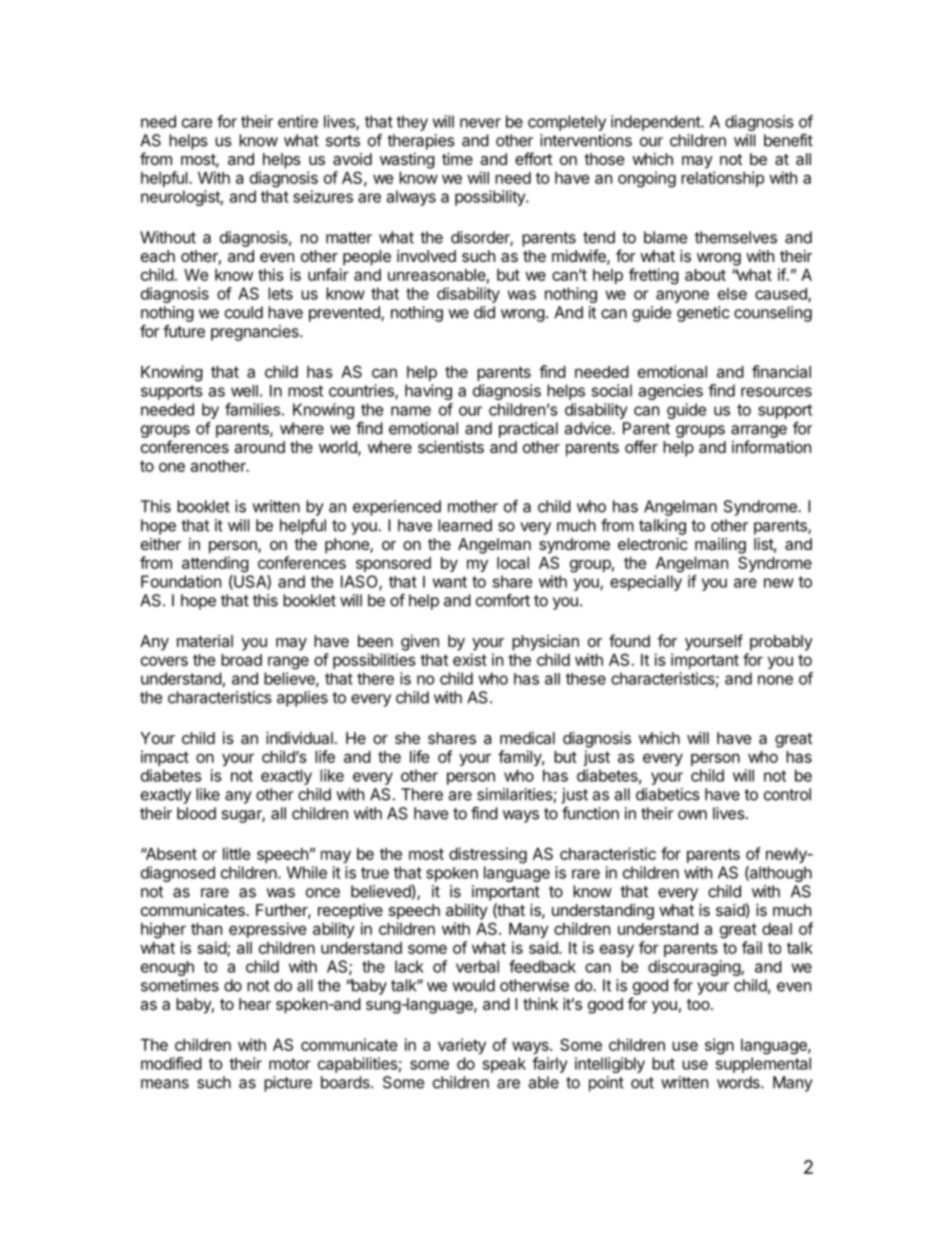  Describe the element at coordinates (503, 600) in the screenshot. I see `comfort` at that location.
